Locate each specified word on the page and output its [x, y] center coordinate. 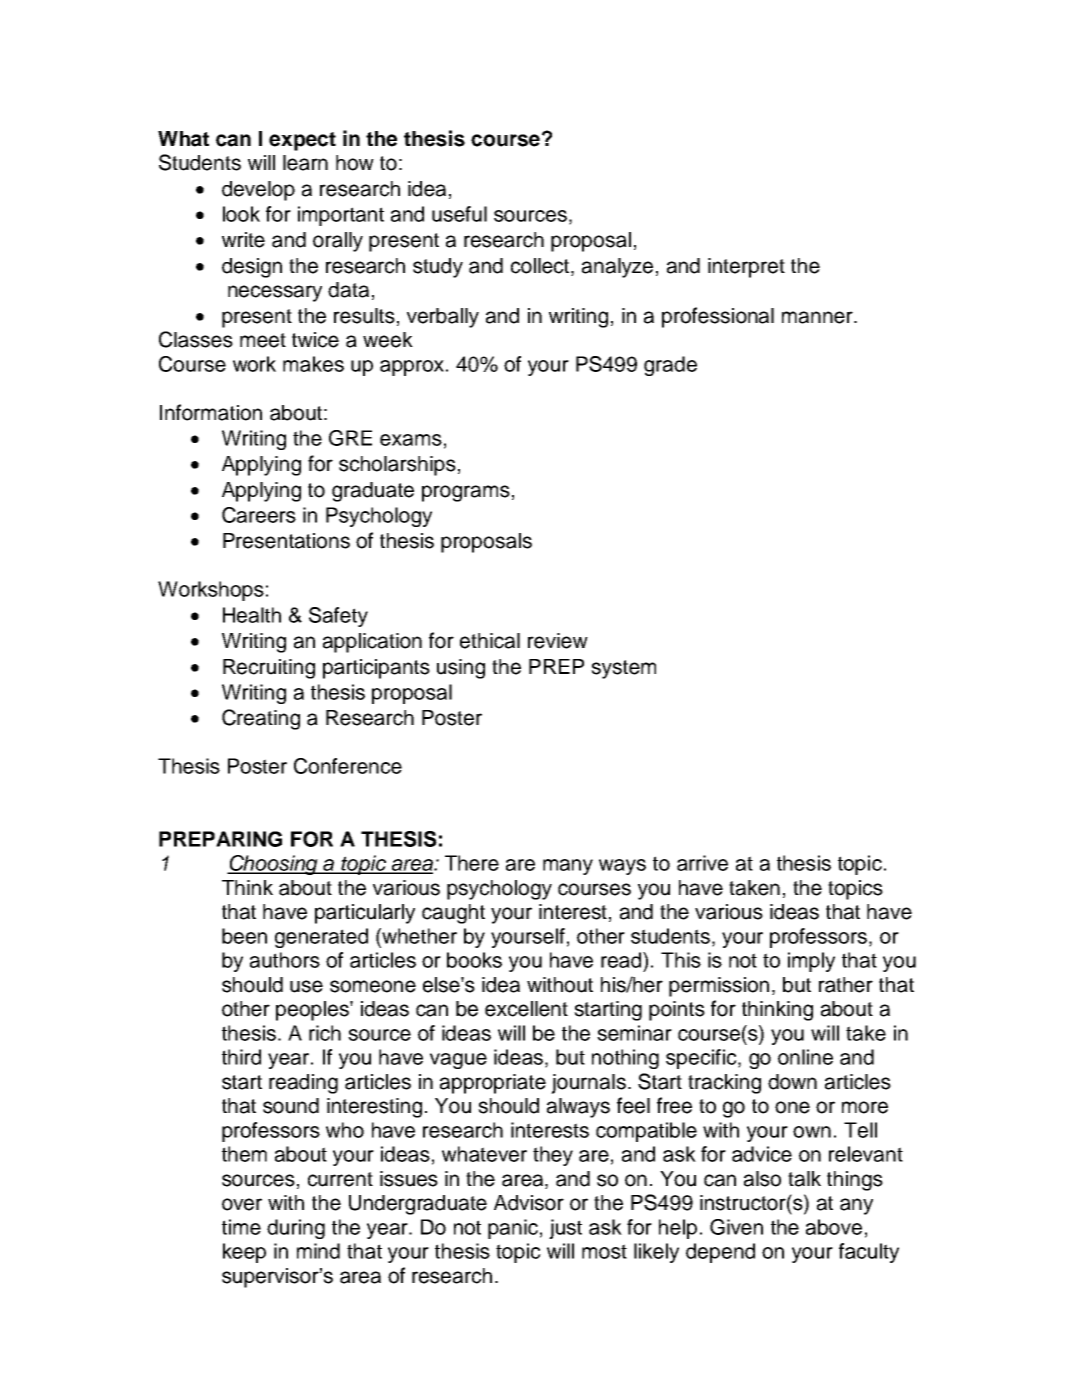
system [623, 669]
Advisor [529, 1203]
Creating [261, 719]
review [558, 641]
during [296, 1229]
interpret [746, 268]
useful [459, 214]
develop [258, 191]
